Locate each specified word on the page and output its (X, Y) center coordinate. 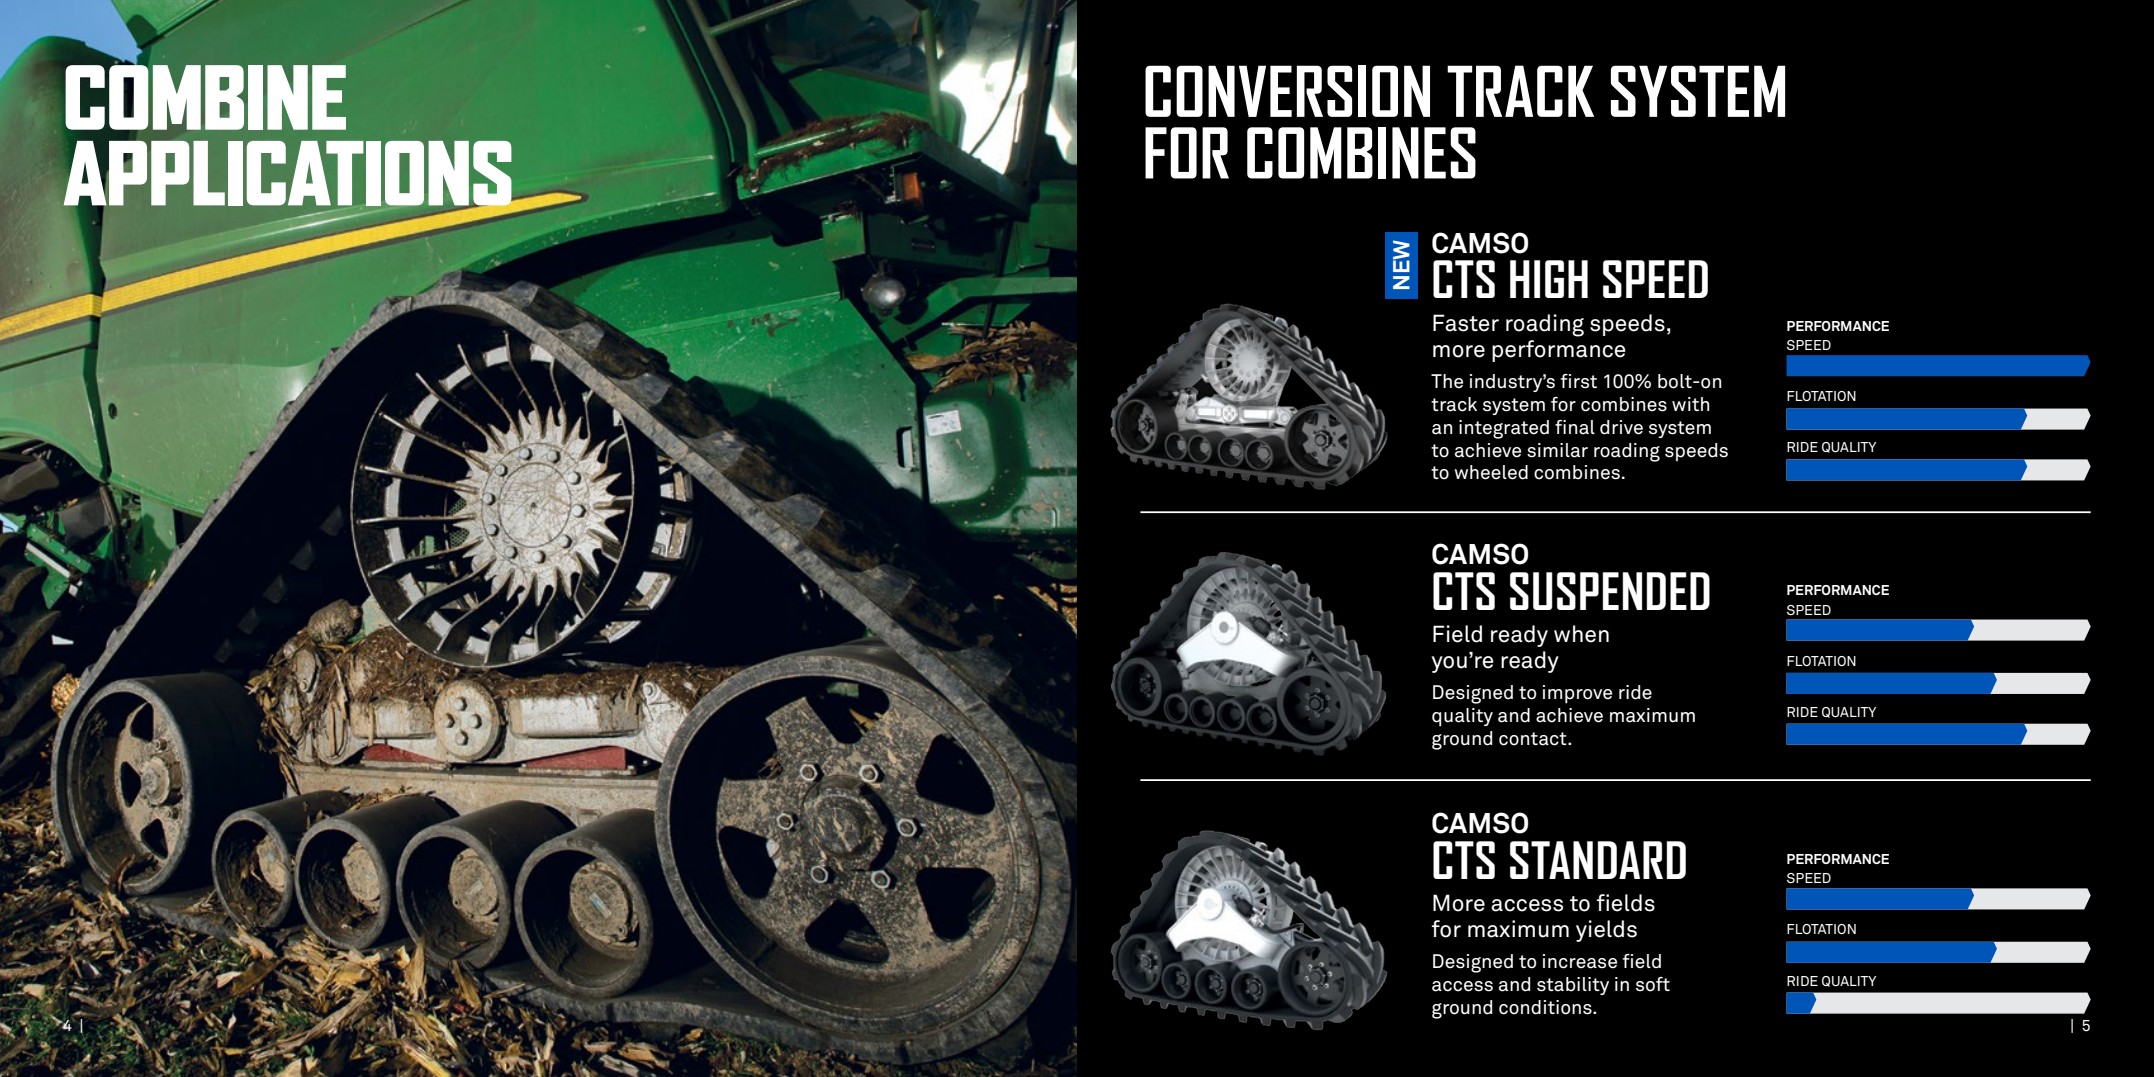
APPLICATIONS (289, 173)
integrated (1504, 429)
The (1447, 381)
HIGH (1549, 279)
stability (1573, 986)
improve (1577, 694)
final (1575, 427)
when (1581, 634)
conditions (1546, 1007)
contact (1534, 739)
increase (1580, 961)
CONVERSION (1287, 91)
